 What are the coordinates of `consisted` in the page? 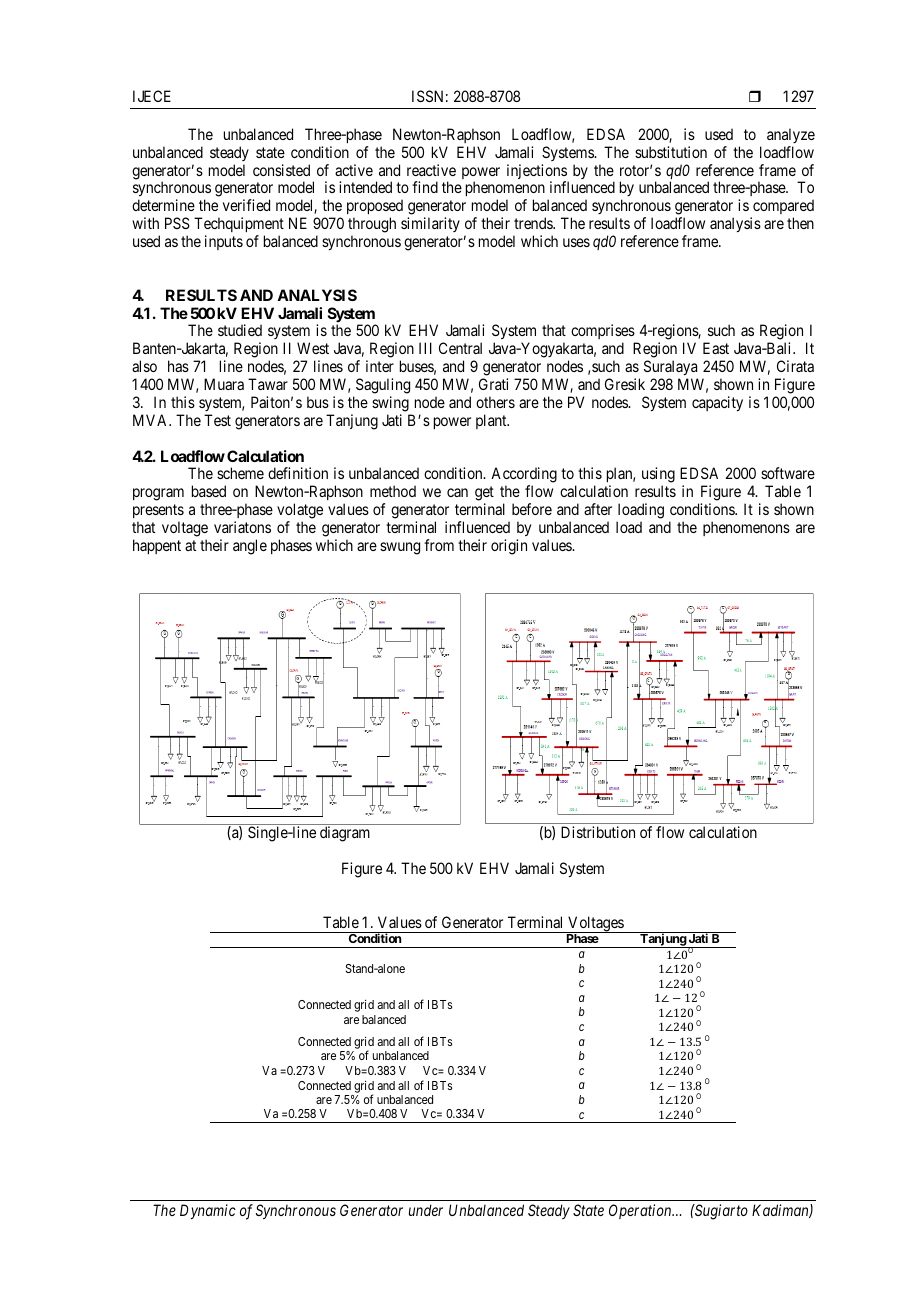 It's located at (281, 170).
